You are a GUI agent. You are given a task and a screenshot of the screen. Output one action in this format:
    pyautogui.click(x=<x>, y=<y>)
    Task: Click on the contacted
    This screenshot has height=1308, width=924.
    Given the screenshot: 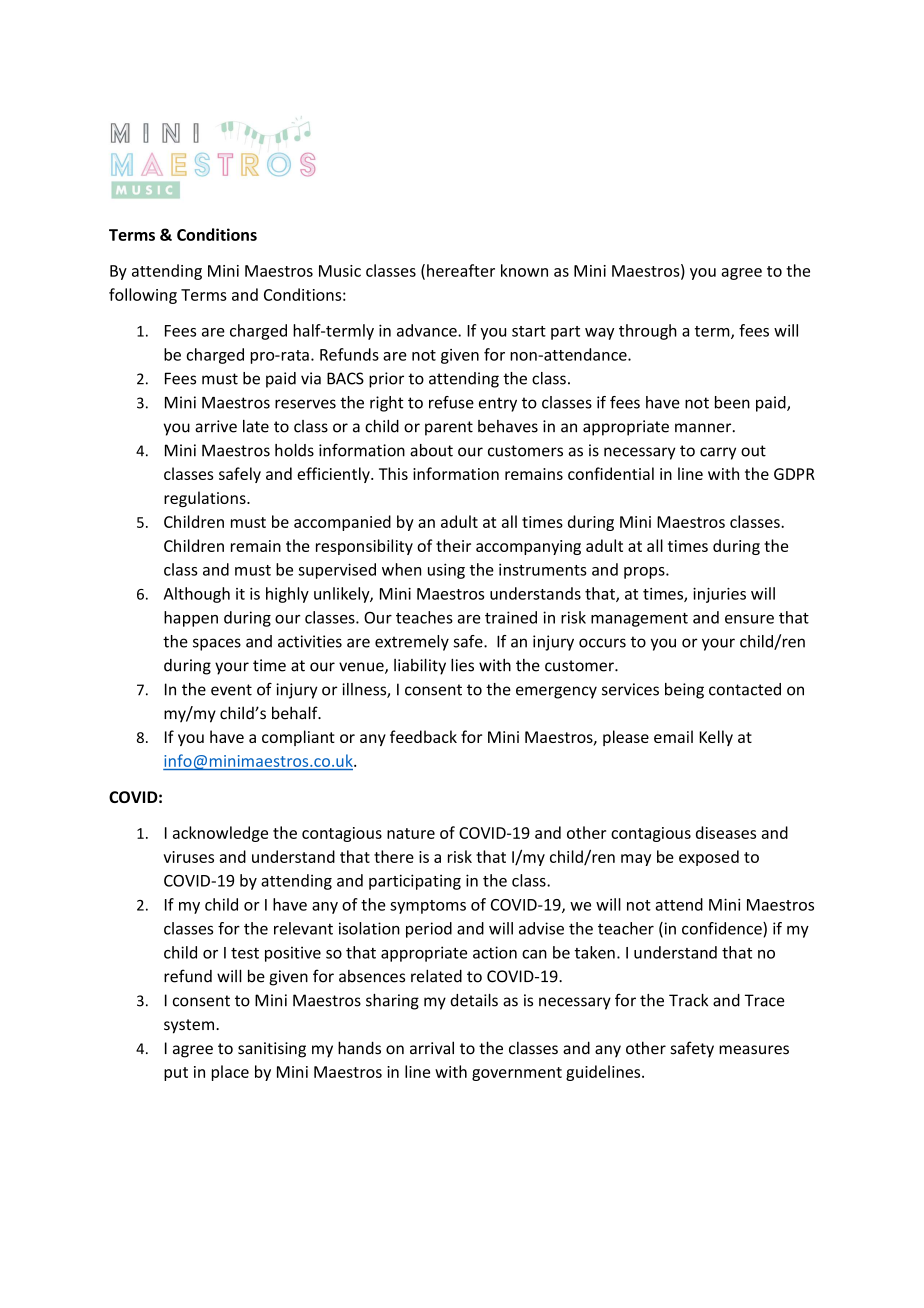 What is the action you would take?
    pyautogui.click(x=745, y=689)
